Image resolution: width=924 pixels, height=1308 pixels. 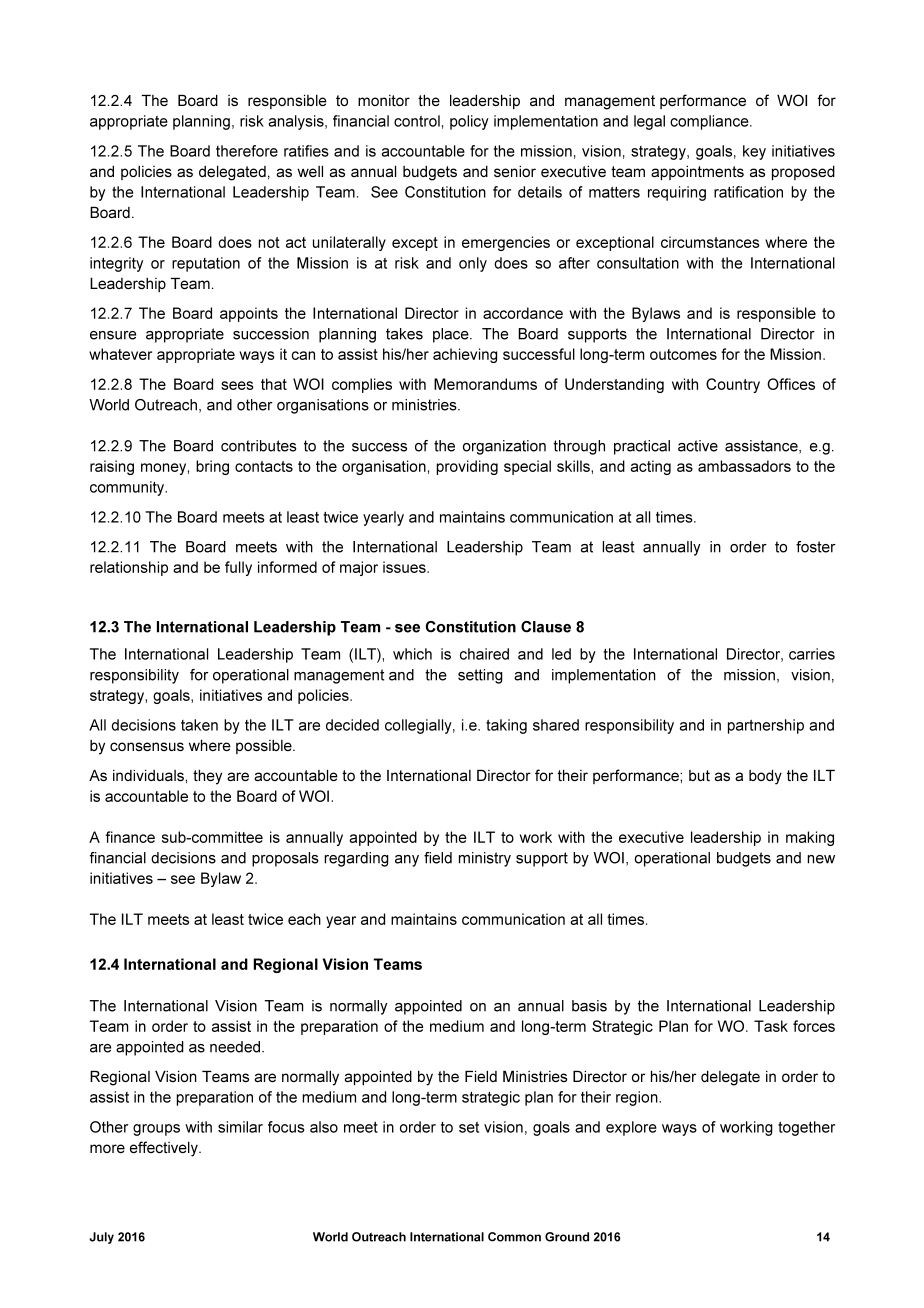 I want to click on partnership, so click(x=766, y=726).
